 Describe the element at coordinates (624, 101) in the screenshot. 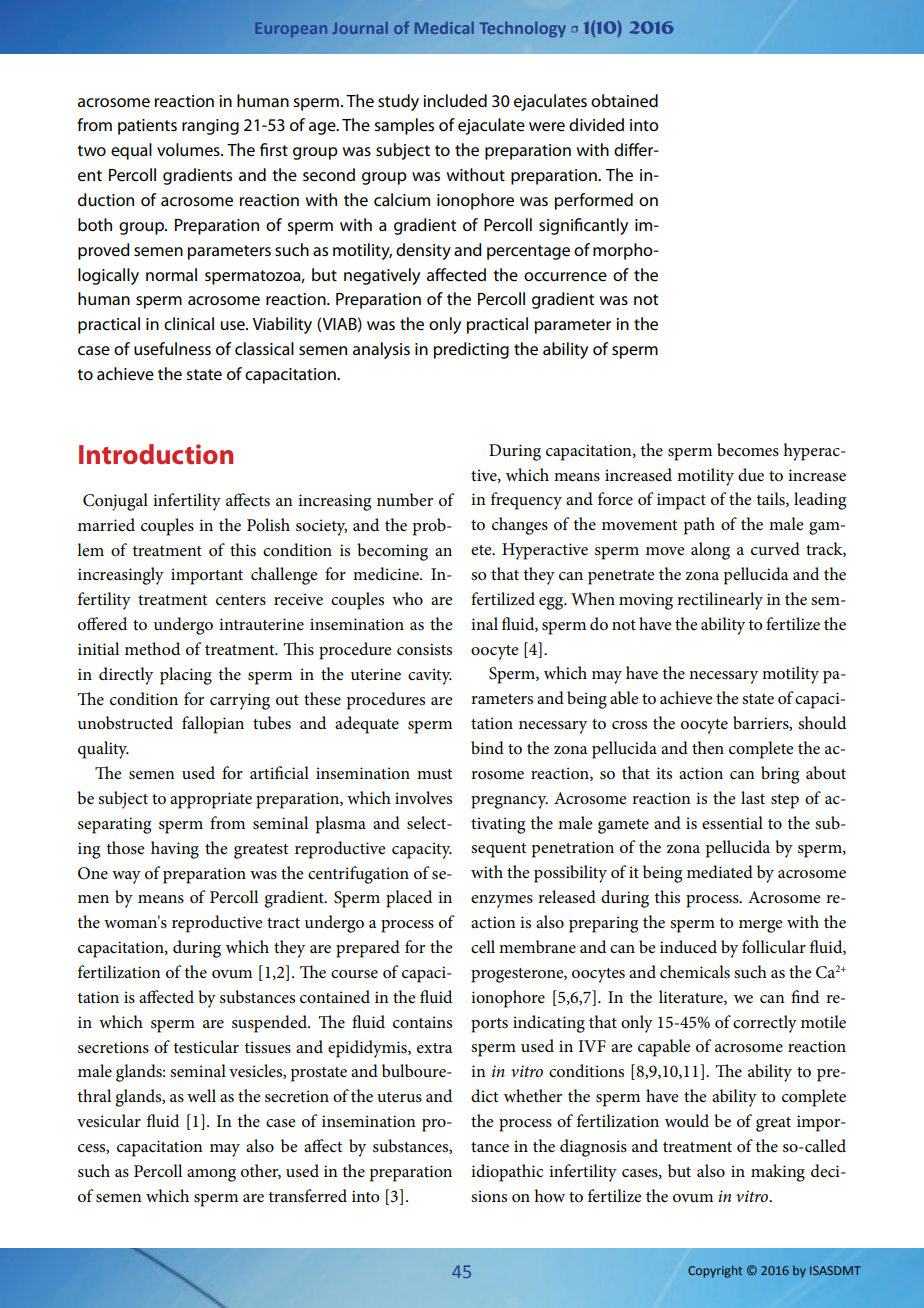

I see `obtained` at that location.
